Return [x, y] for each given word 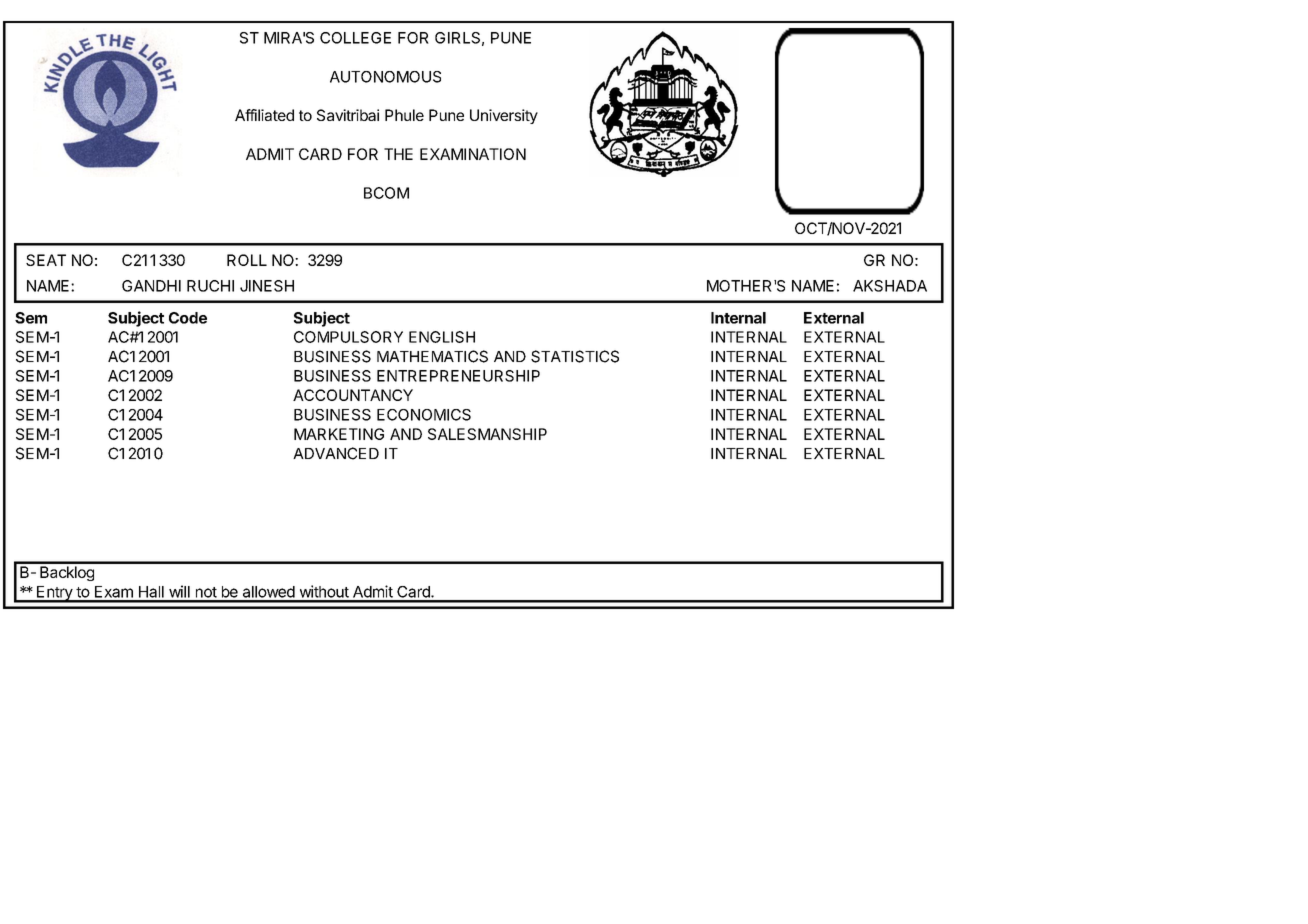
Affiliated [264, 115]
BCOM [386, 193]
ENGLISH [442, 337]
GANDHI [151, 286]
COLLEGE [355, 38]
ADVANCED [336, 453]
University [504, 116]
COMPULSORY [348, 337]
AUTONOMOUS [385, 77]
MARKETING [339, 434]
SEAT [46, 260]
